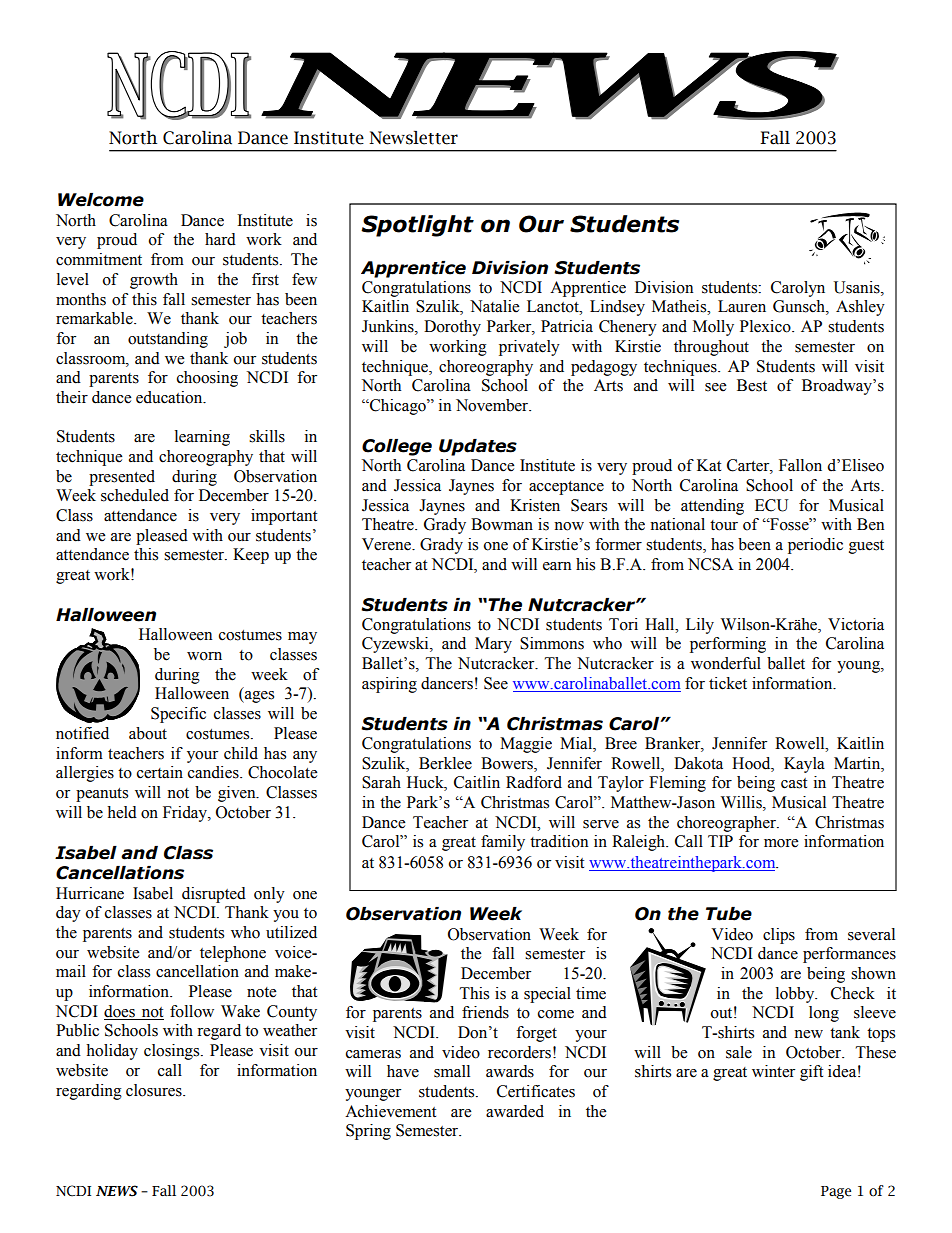 This screenshot has height=1233, width=952. I want to click on disrupted, so click(214, 895).
